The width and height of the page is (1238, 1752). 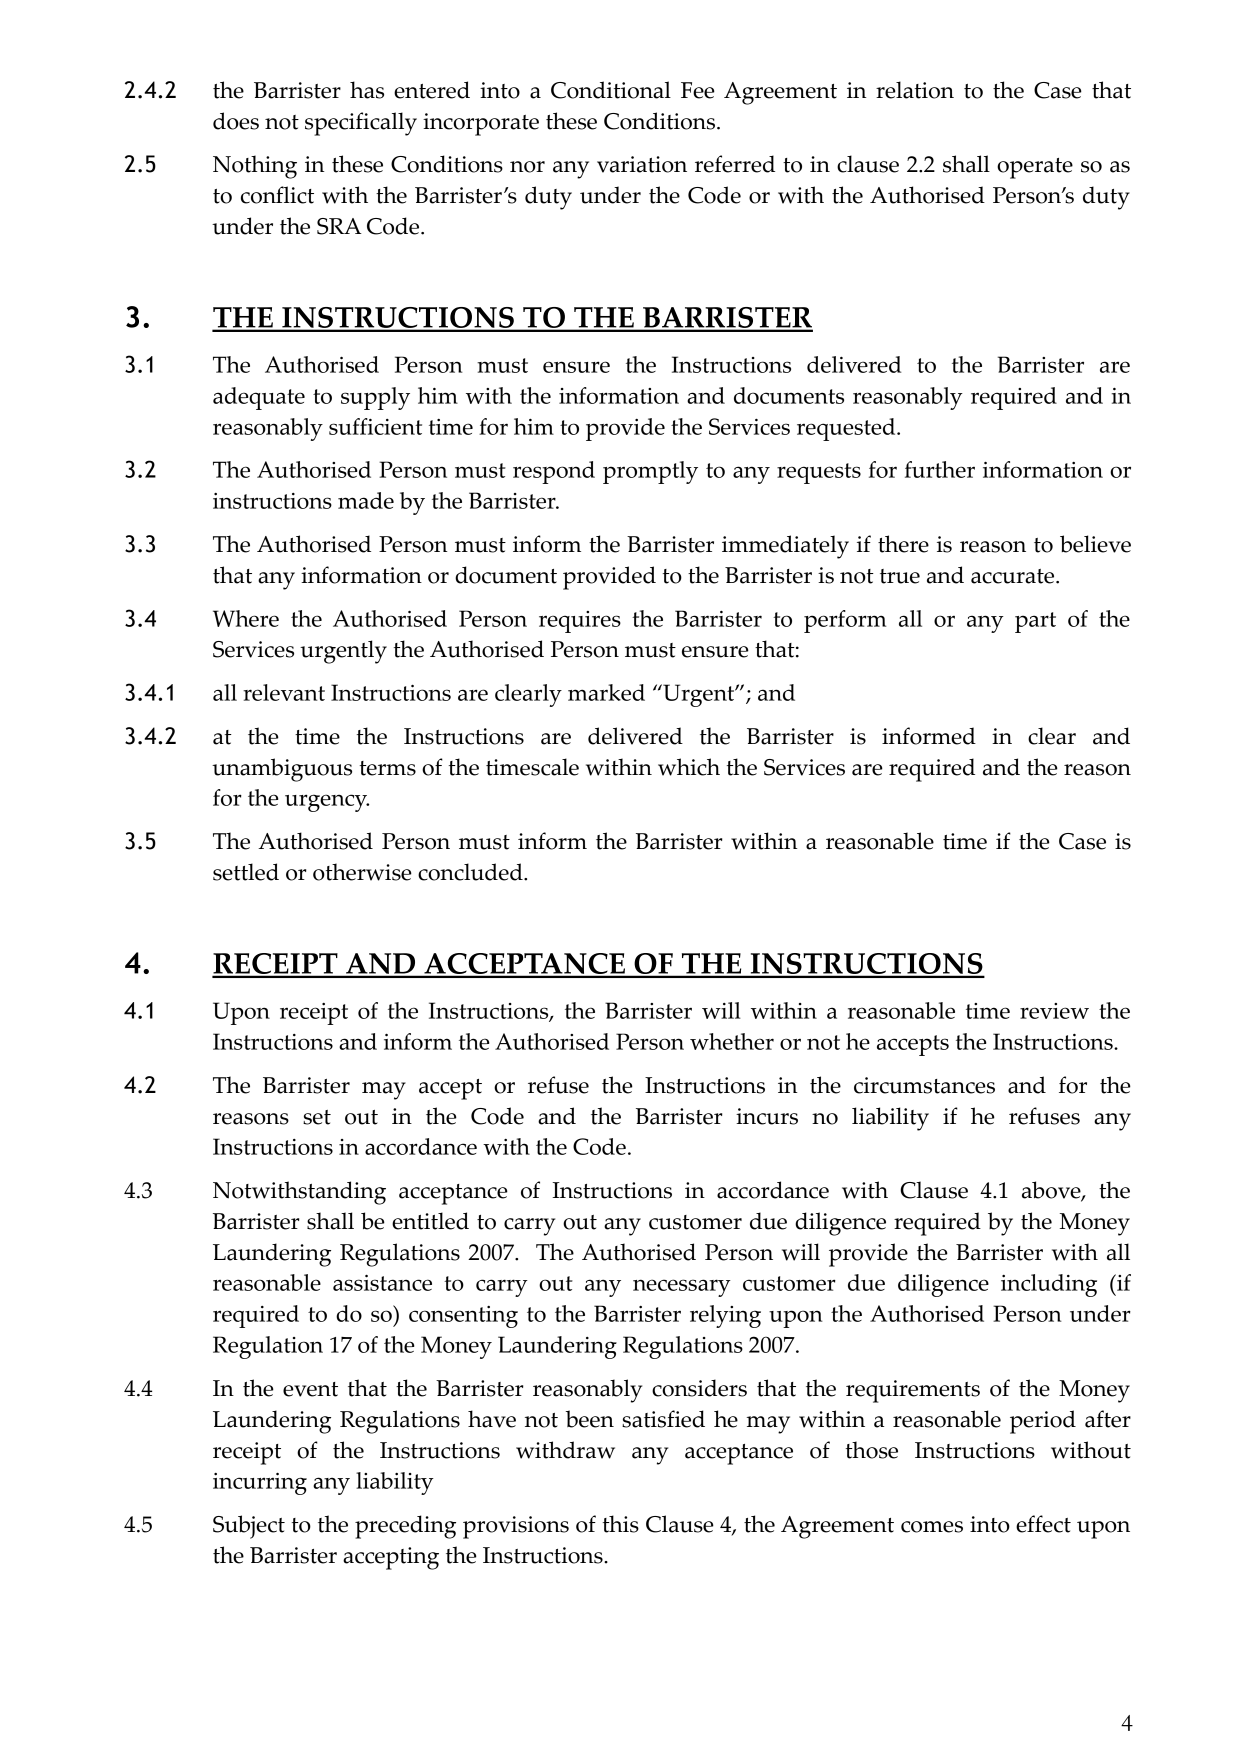 I want to click on otherwise, so click(x=362, y=872).
